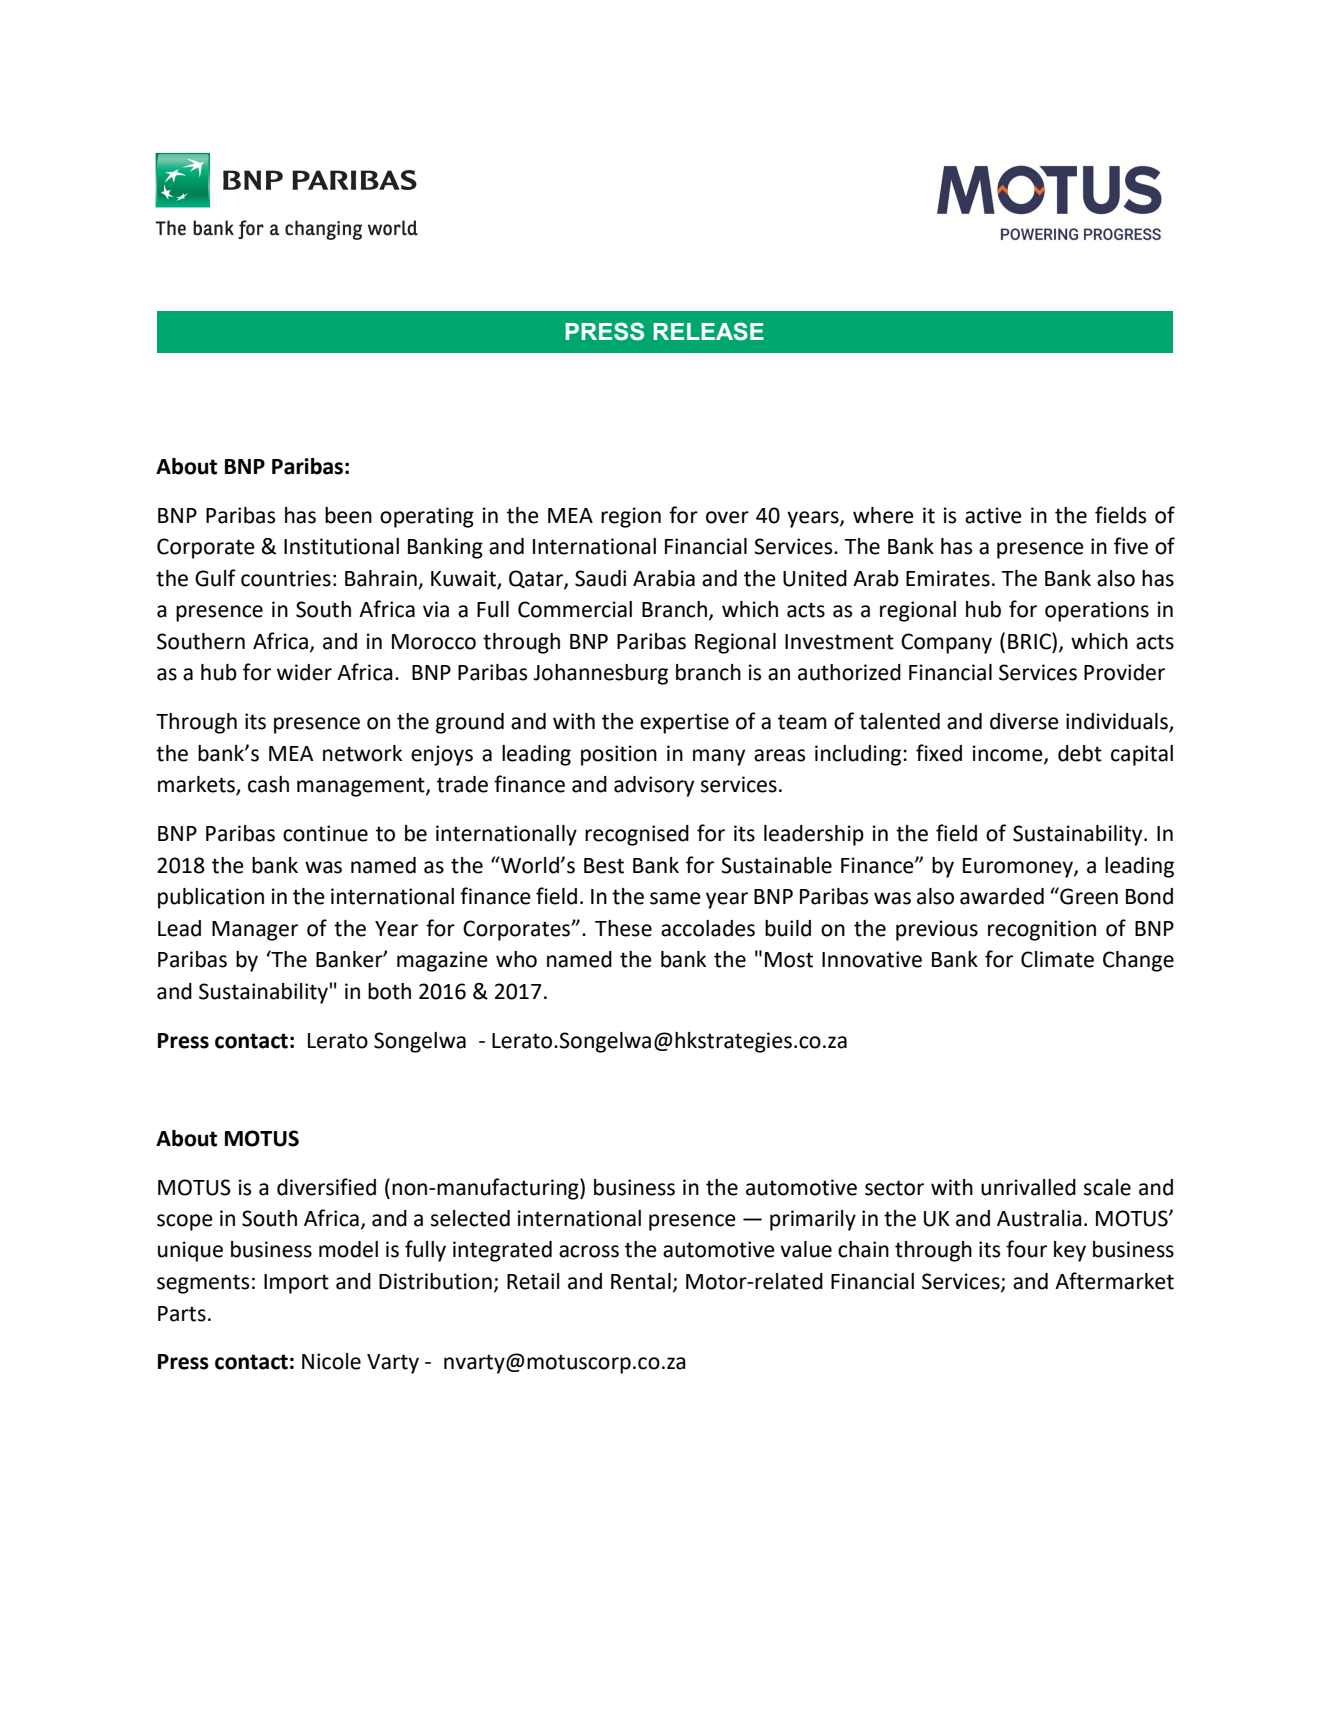 The height and width of the image is (1723, 1331). What do you see at coordinates (1009, 754) in the image?
I see `income` at bounding box center [1009, 754].
